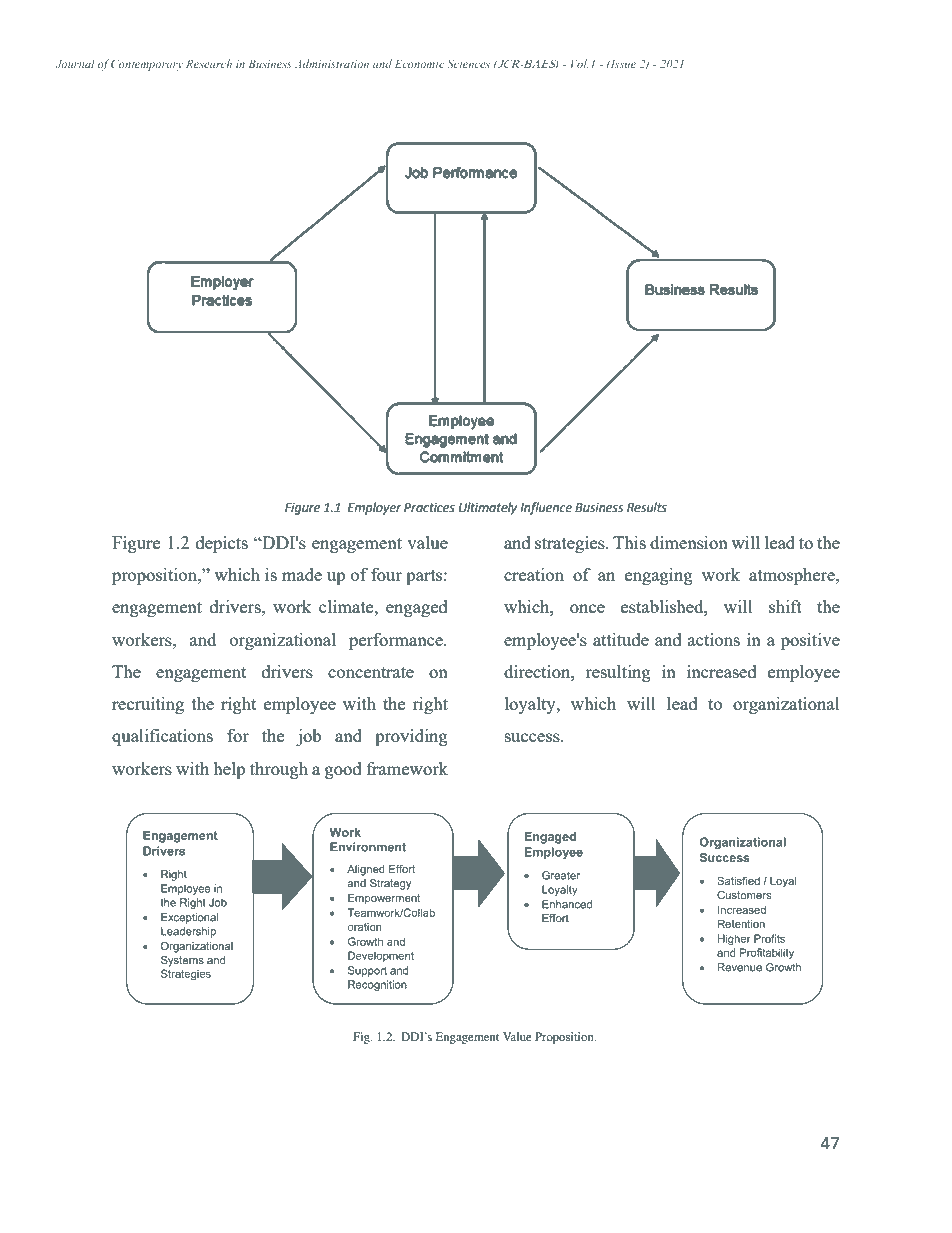 The width and height of the document is (952, 1233). I want to click on dimension, so click(689, 542).
